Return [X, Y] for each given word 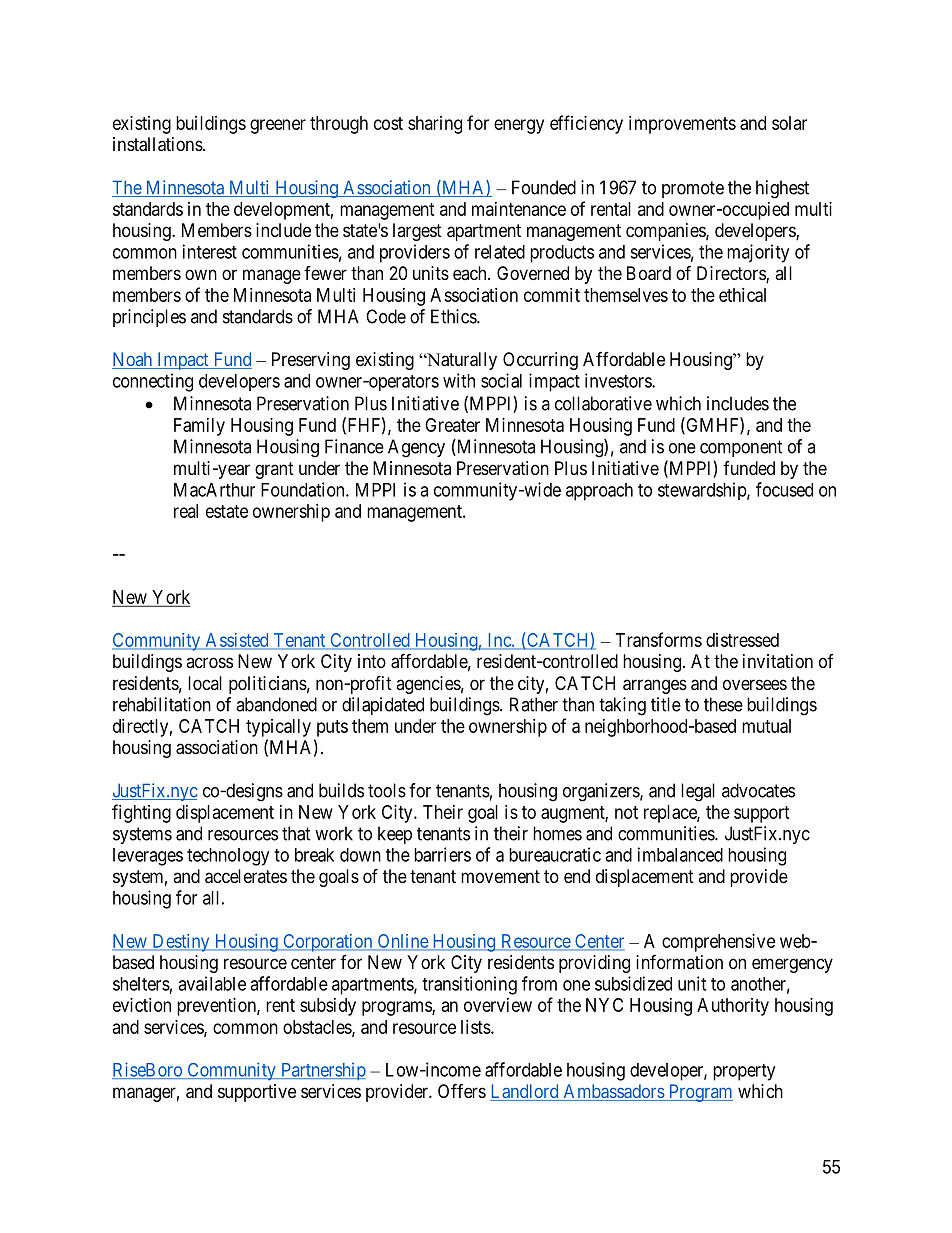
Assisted [237, 641]
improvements [682, 125]
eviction [142, 1005]
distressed [742, 640]
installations [158, 144]
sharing [435, 125]
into [372, 661]
